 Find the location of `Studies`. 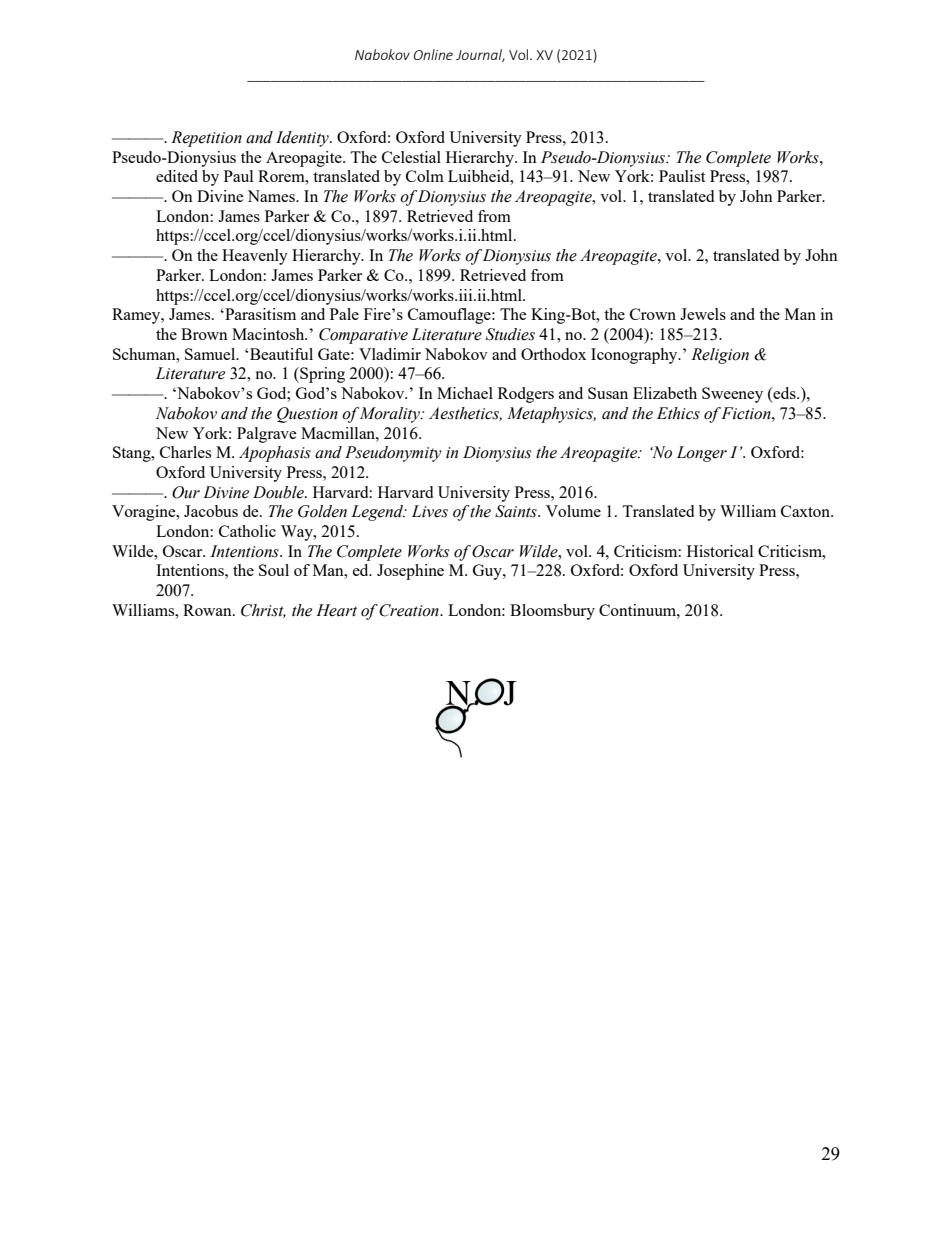

Studies is located at coordinates (510, 334).
